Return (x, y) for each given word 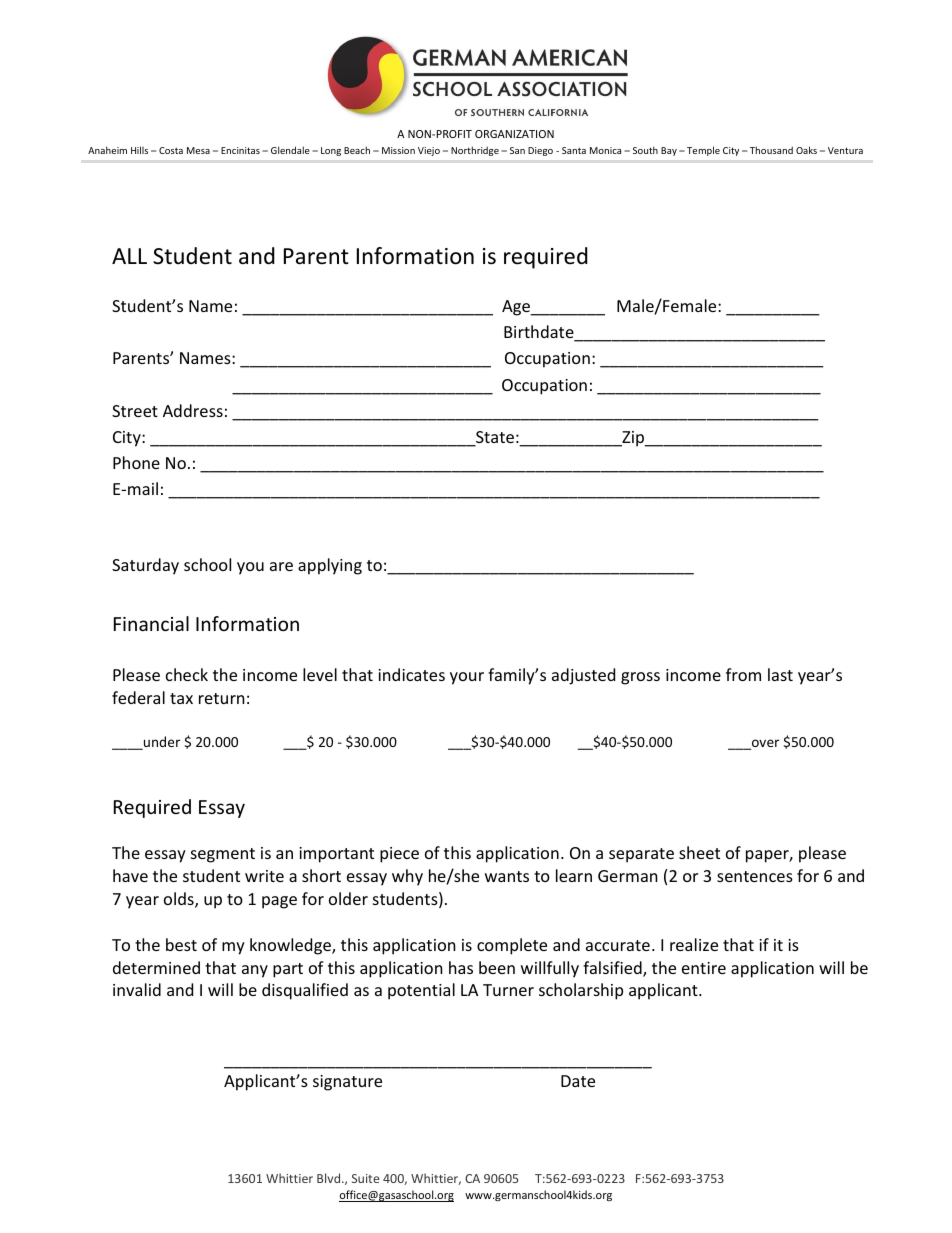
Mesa (198, 150)
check (187, 674)
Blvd (330, 1178)
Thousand (771, 150)
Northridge (475, 151)
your (467, 678)
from (743, 674)
